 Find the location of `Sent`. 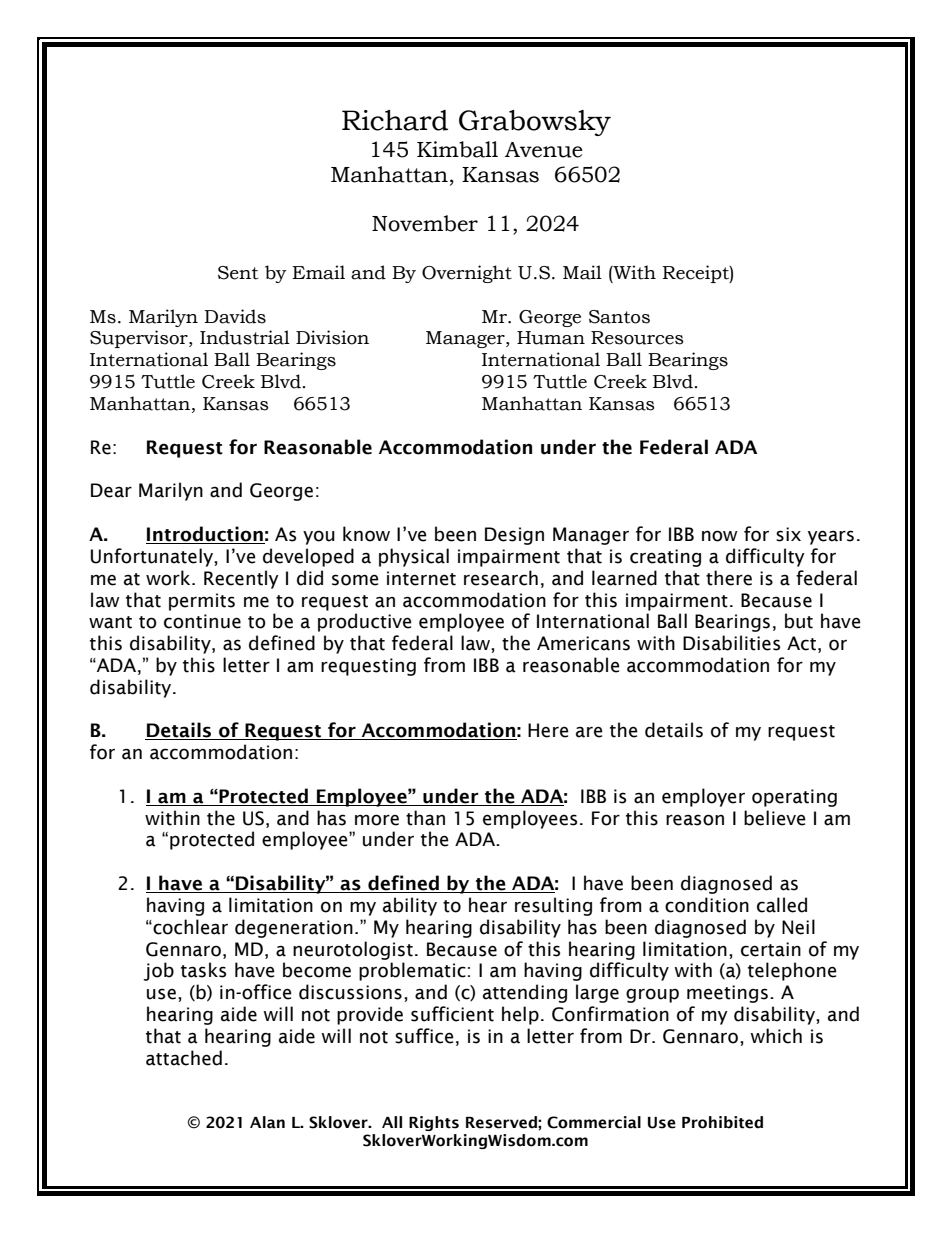

Sent is located at coordinates (238, 273).
